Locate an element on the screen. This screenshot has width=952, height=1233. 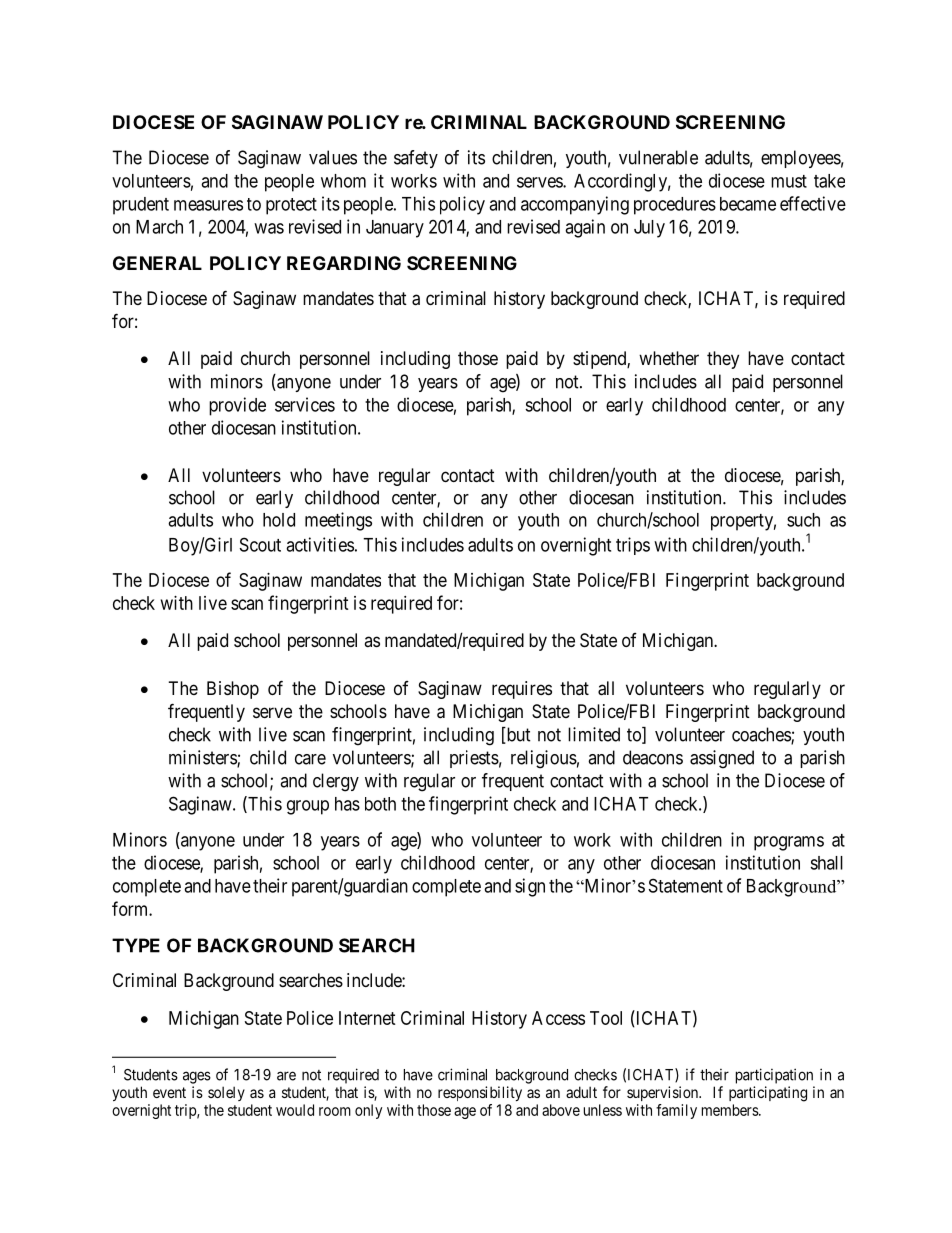
became is located at coordinates (748, 204).
